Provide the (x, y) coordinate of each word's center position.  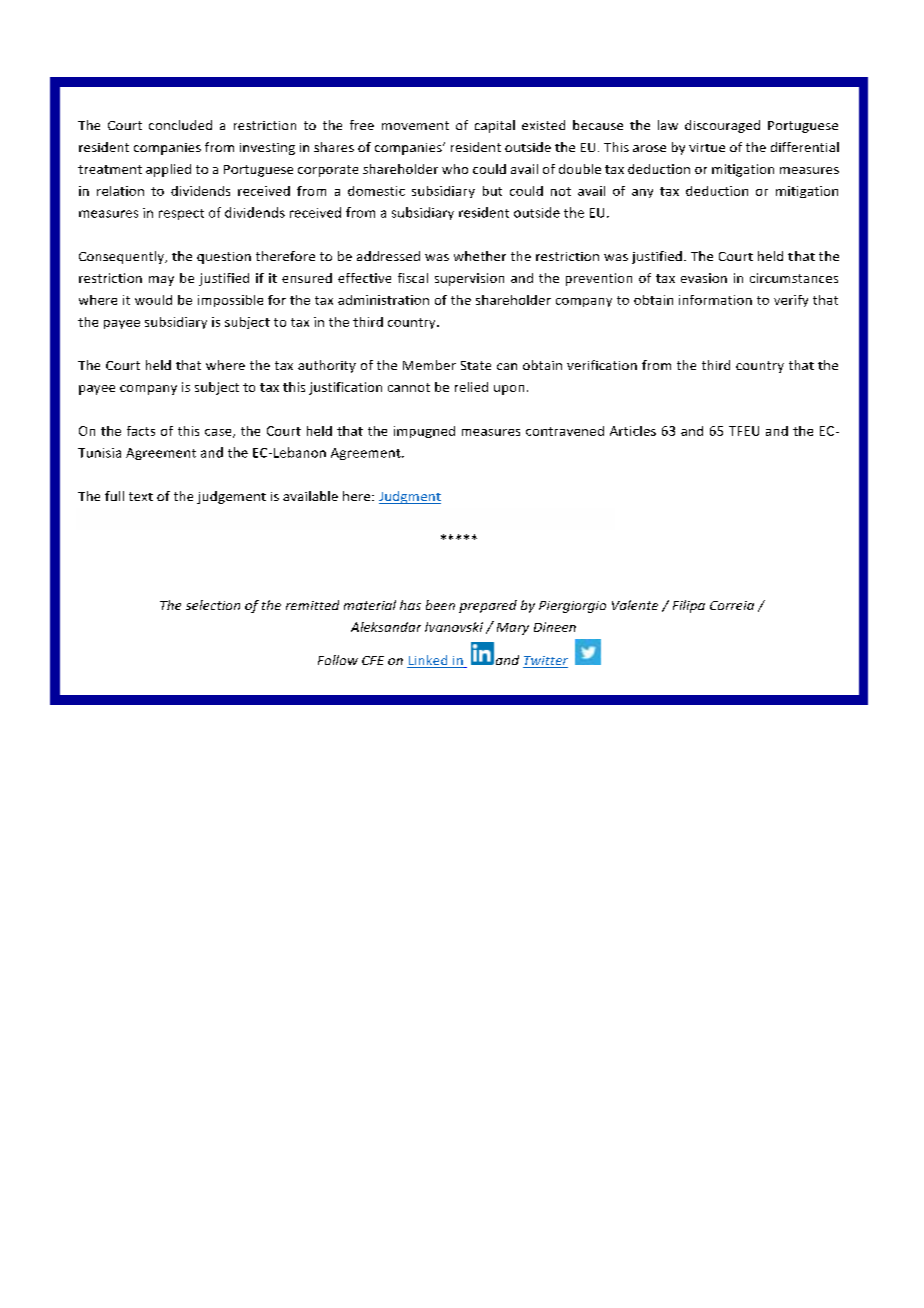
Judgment (410, 497)
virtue (707, 147)
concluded (180, 125)
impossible (230, 301)
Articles (633, 431)
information (715, 300)
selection (213, 605)
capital (495, 126)
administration (383, 300)
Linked (428, 661)
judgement (231, 497)
